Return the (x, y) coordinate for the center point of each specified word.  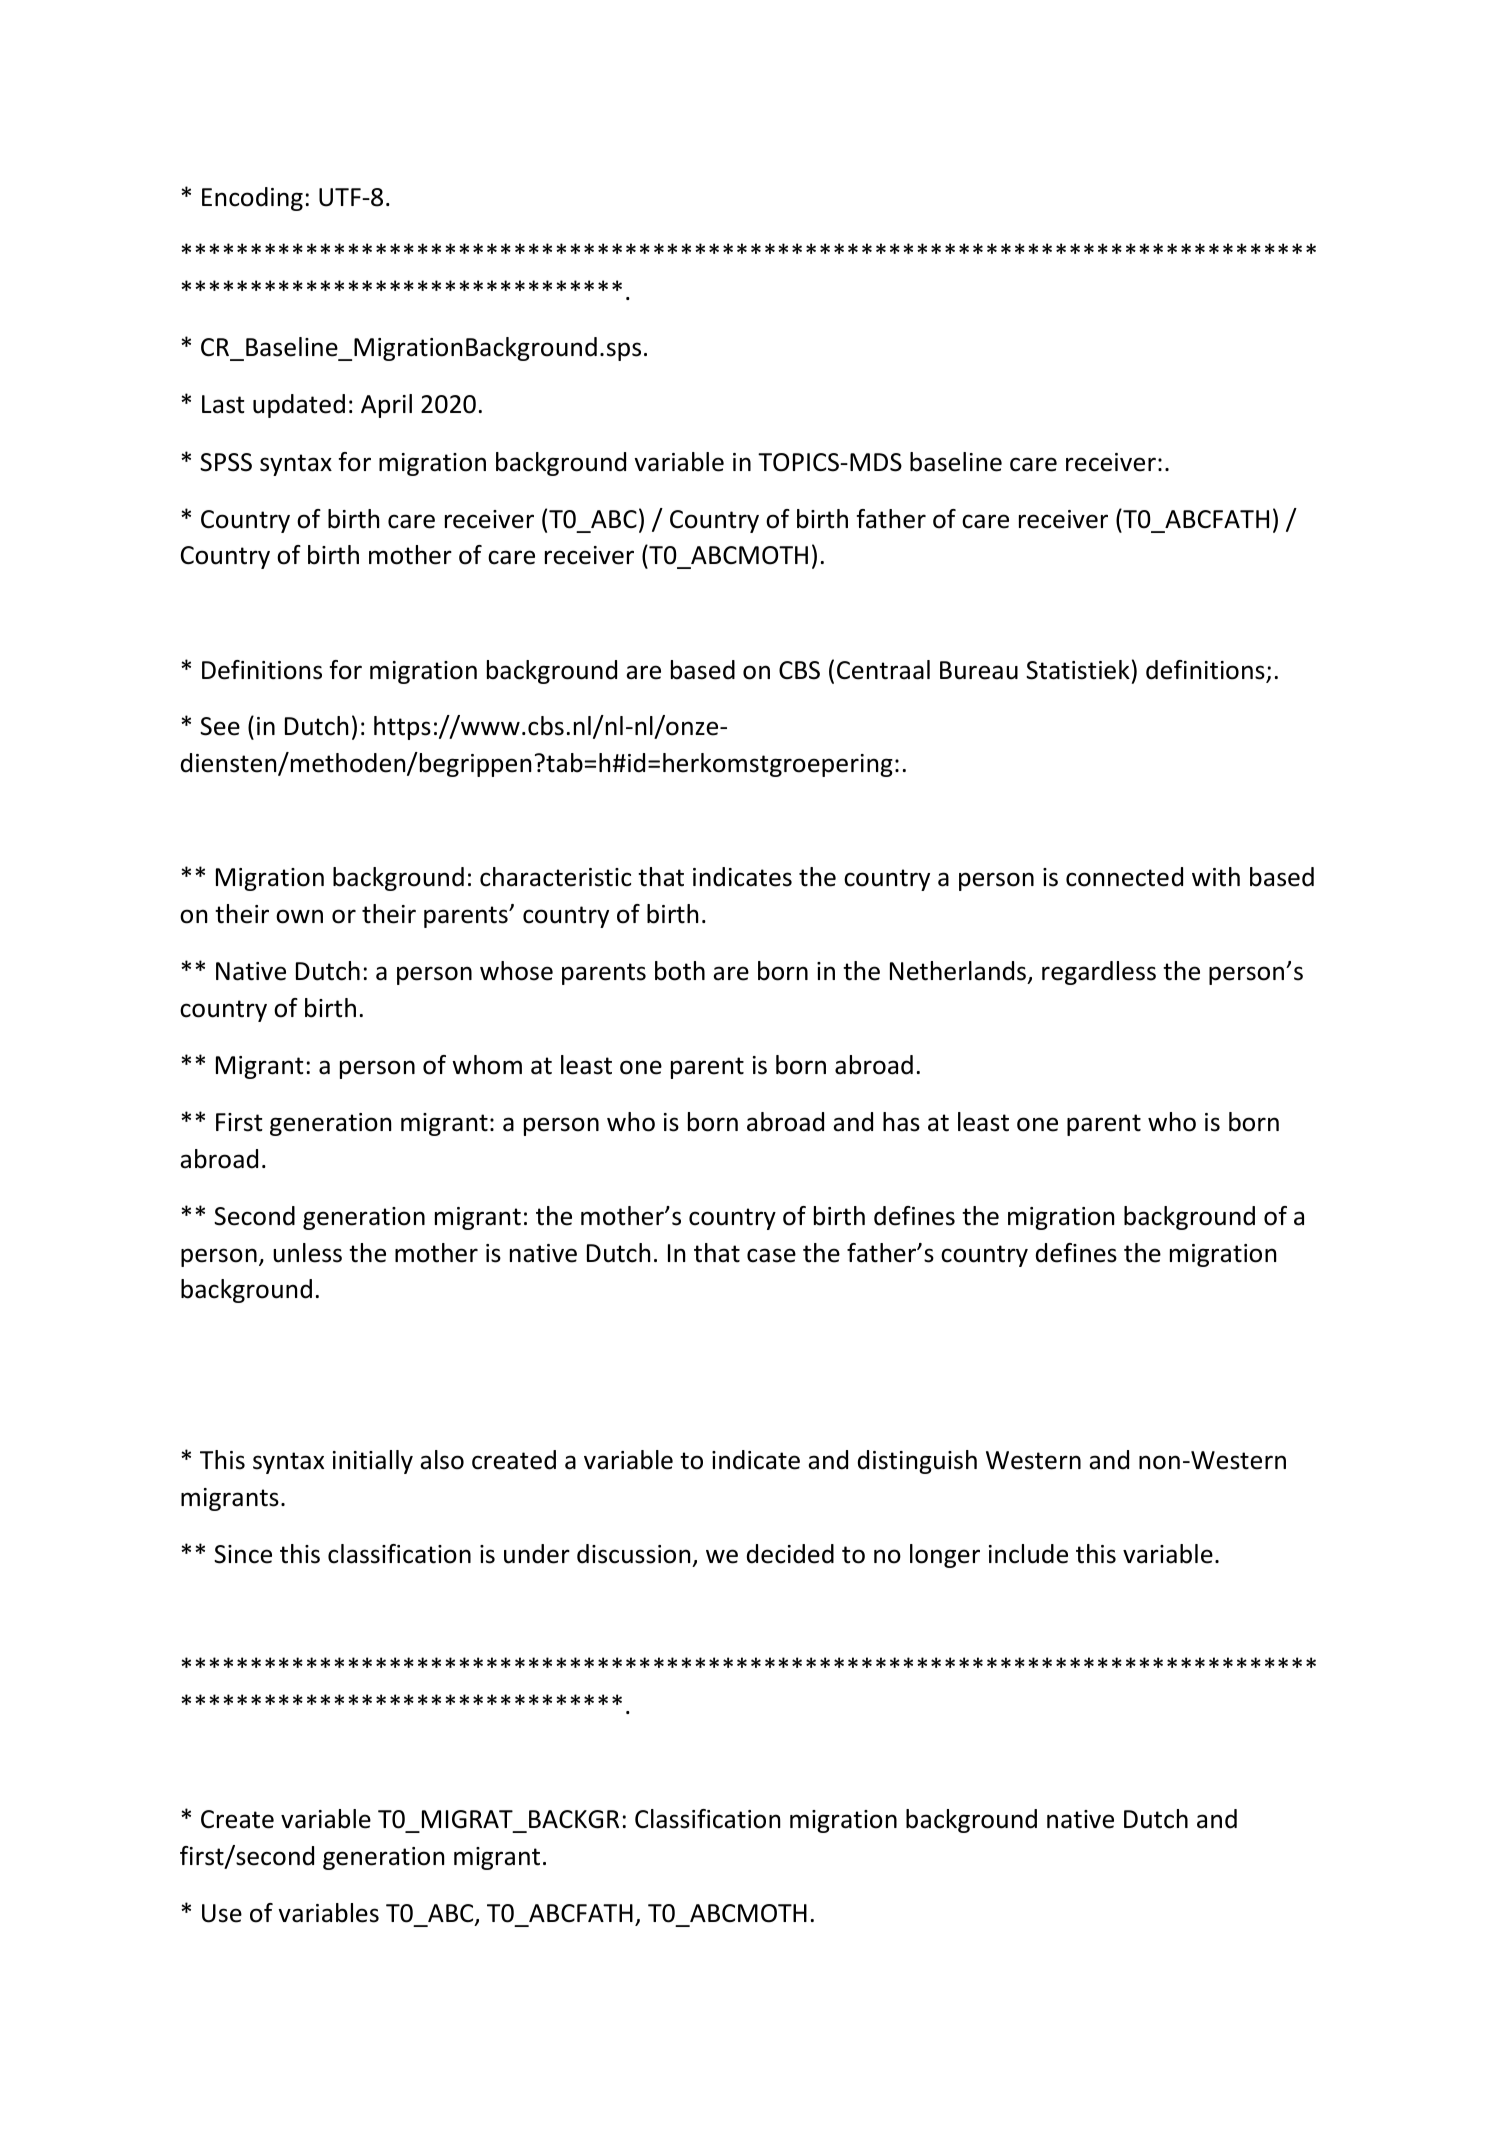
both (680, 971)
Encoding (252, 199)
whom (487, 1065)
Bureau (979, 670)
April (386, 406)
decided (790, 1554)
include (1028, 1554)
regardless (1099, 973)
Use (222, 1913)
